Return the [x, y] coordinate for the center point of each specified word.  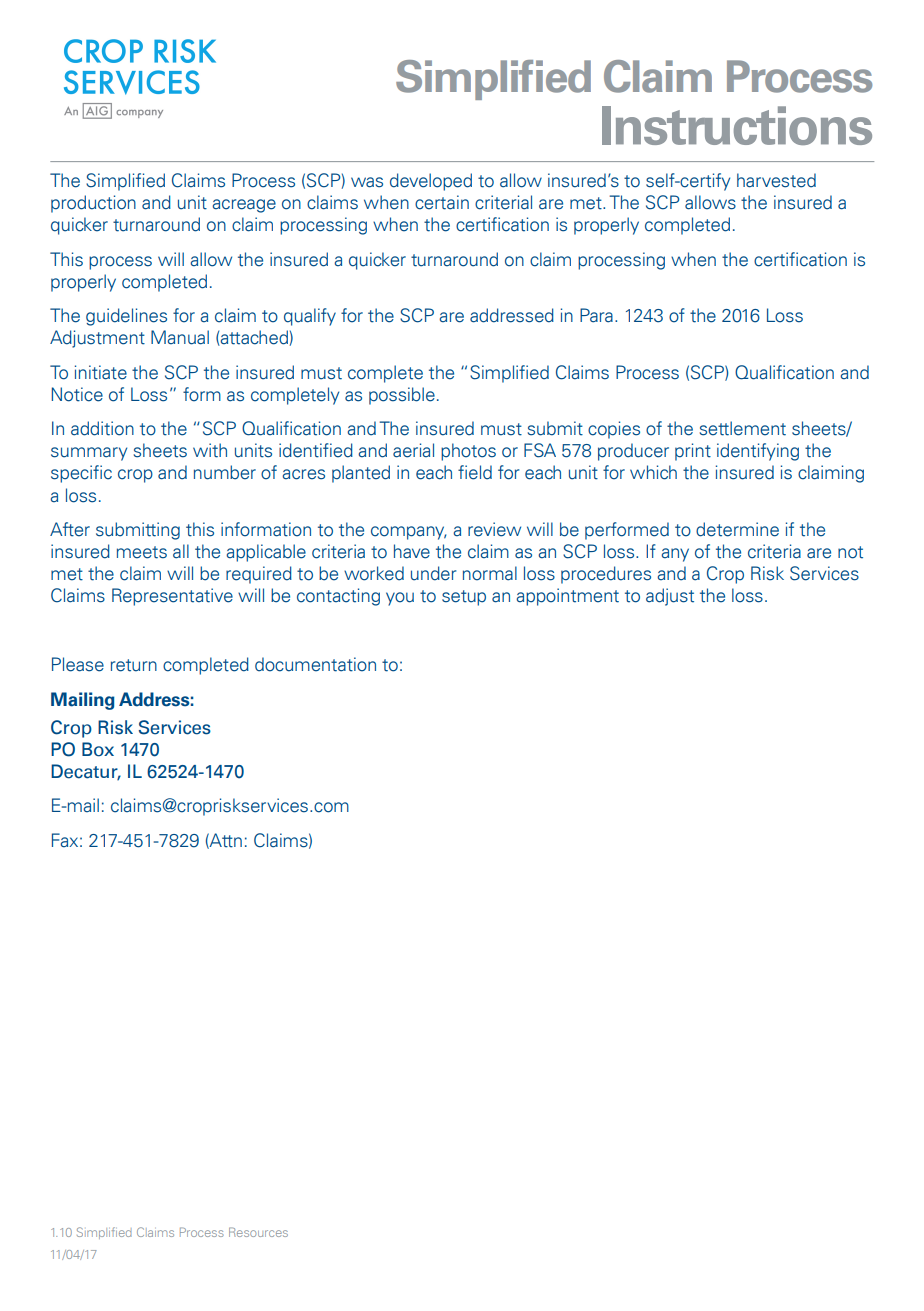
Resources [258, 1232]
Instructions [737, 125]
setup [464, 598]
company [408, 533]
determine [737, 529]
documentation [315, 664]
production [93, 204]
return [134, 665]
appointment [567, 597]
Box [98, 749]
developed [431, 182]
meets [142, 552]
